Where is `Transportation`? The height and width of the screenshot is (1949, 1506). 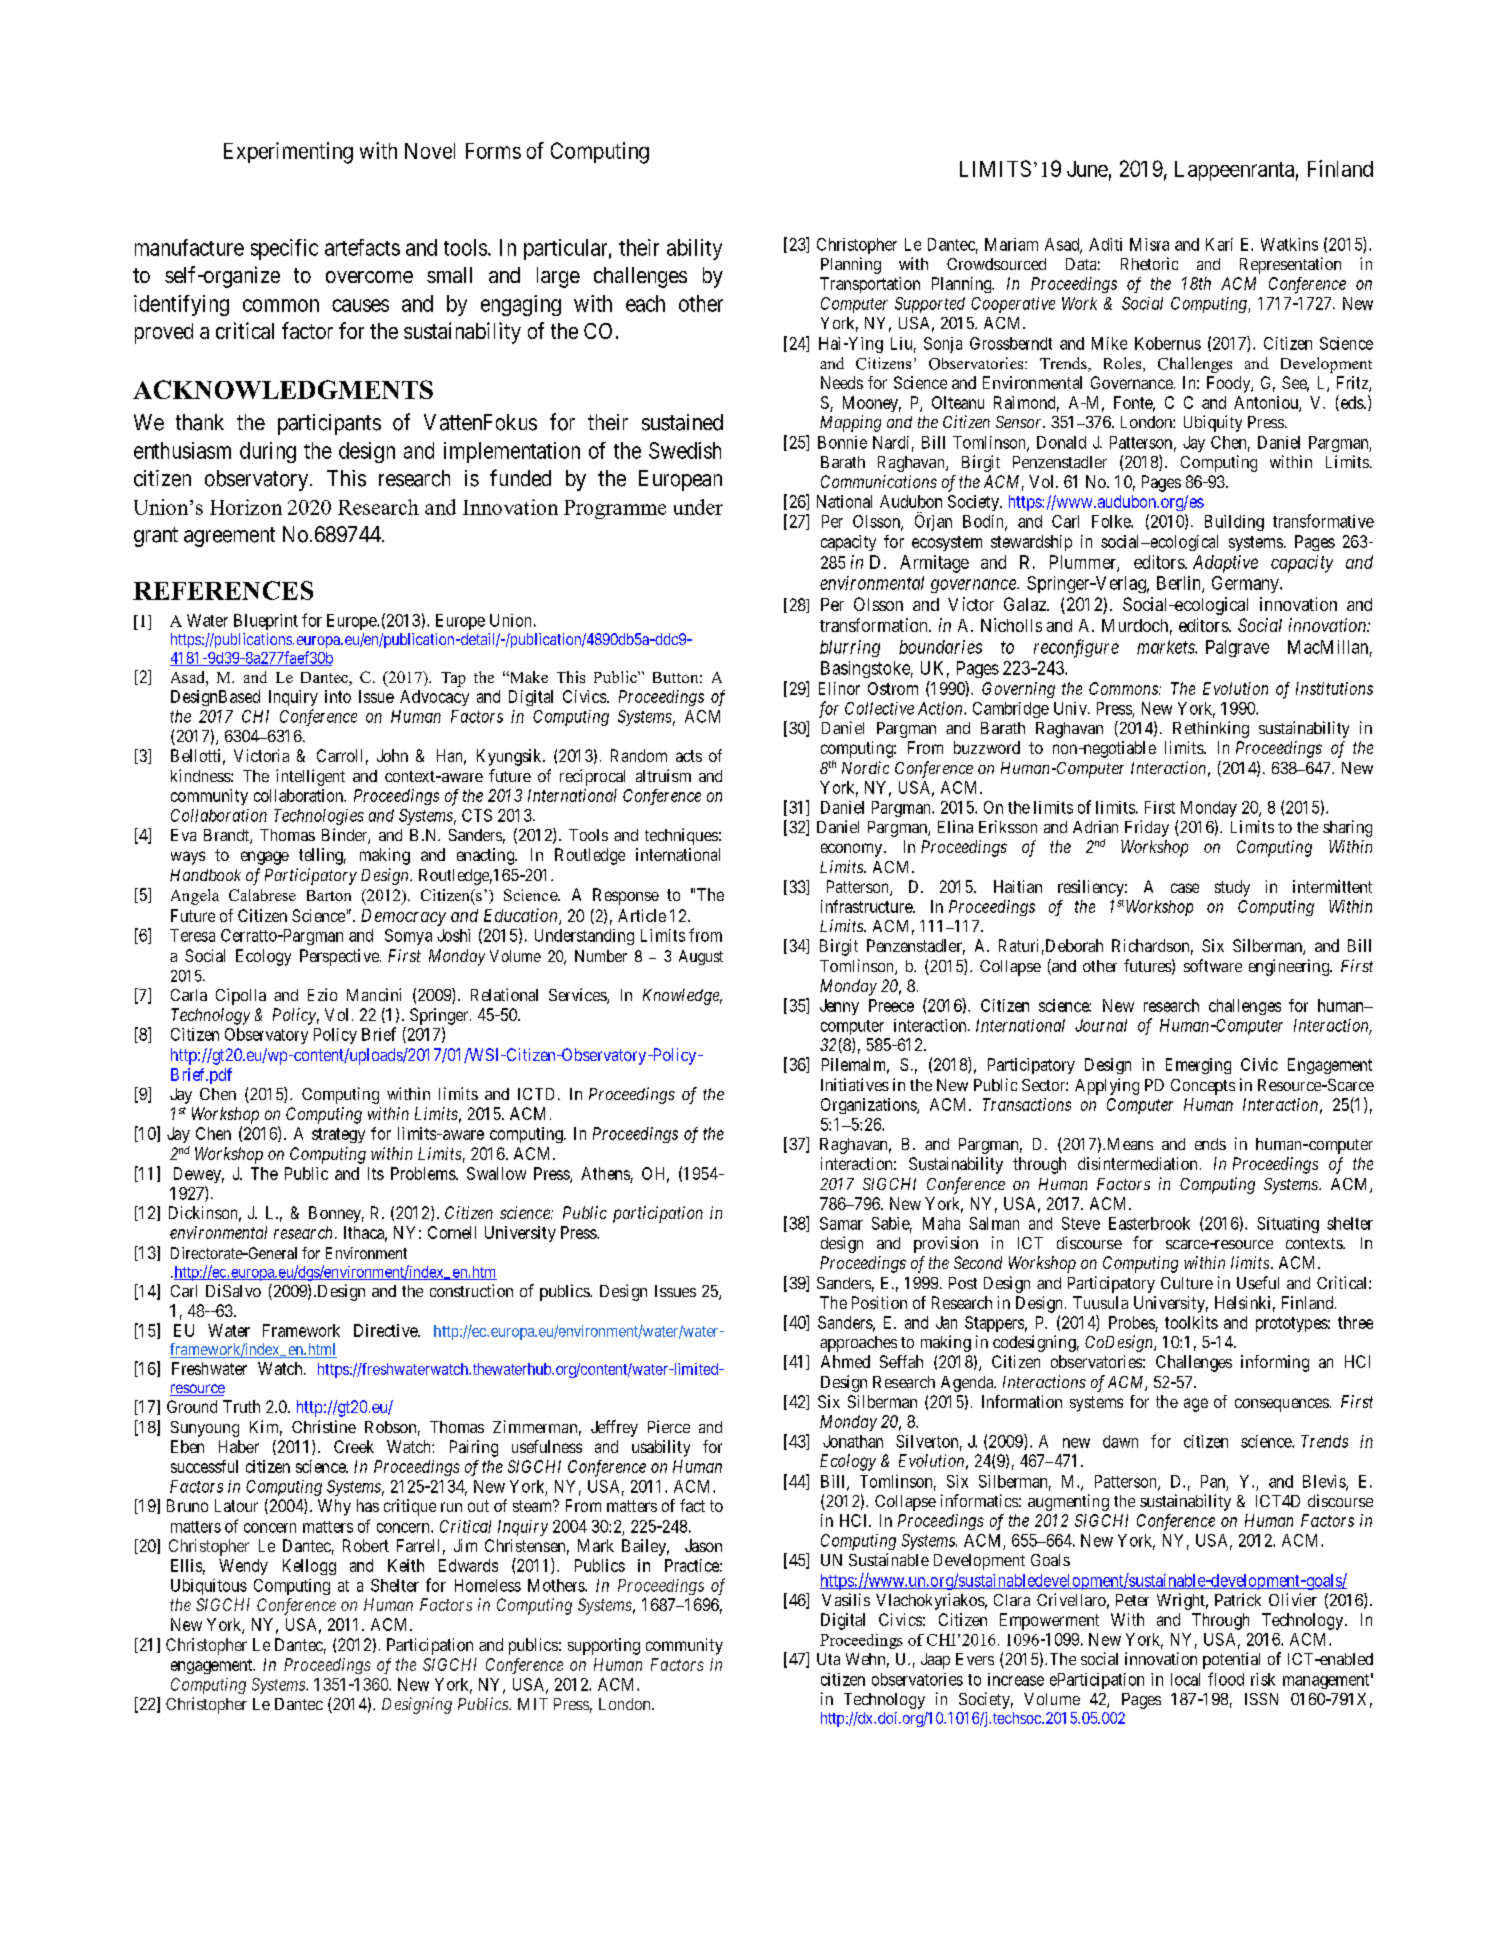
Transportation is located at coordinates (870, 285).
